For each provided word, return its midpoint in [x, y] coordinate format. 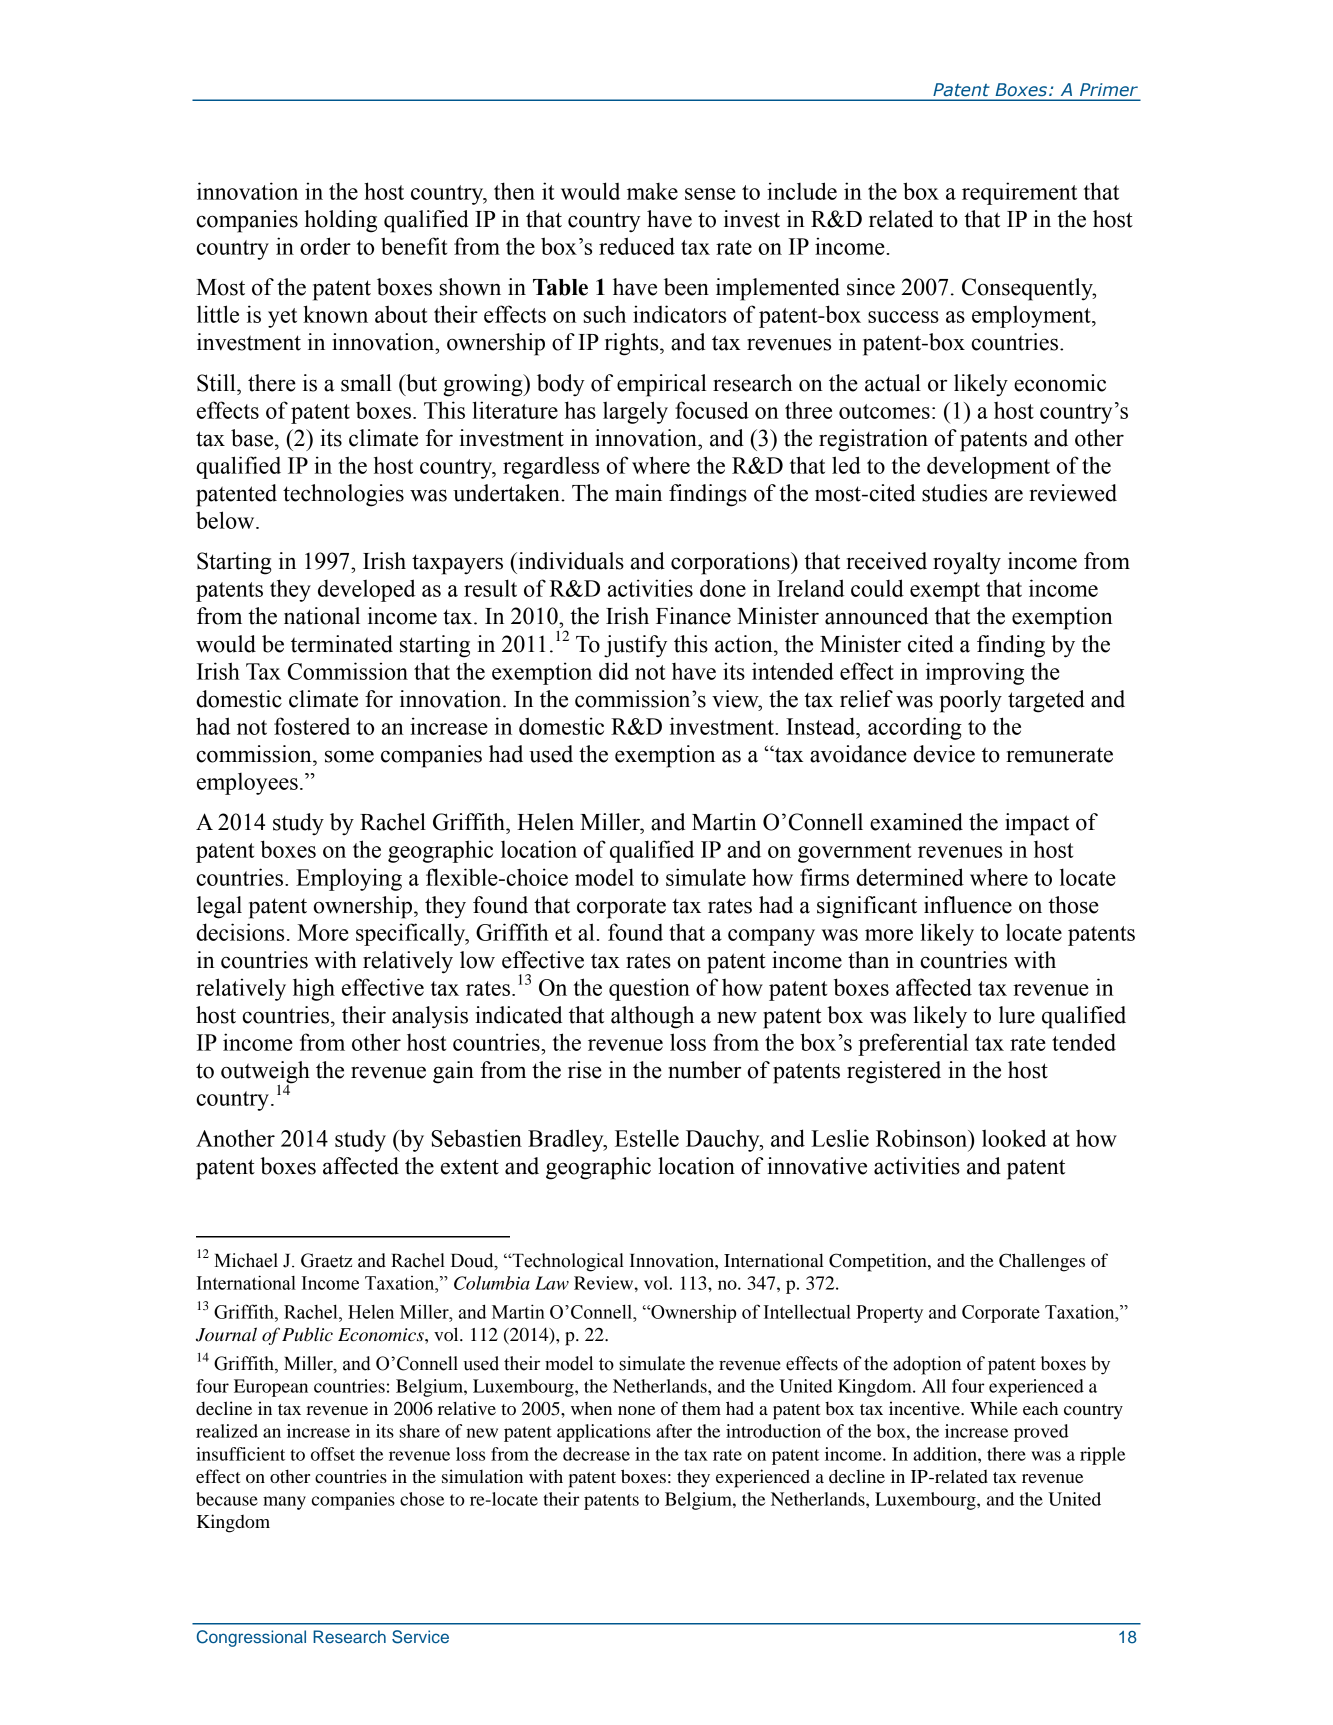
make [652, 191]
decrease [596, 1454]
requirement [1019, 193]
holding [340, 221]
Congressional [251, 1638]
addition [946, 1454]
